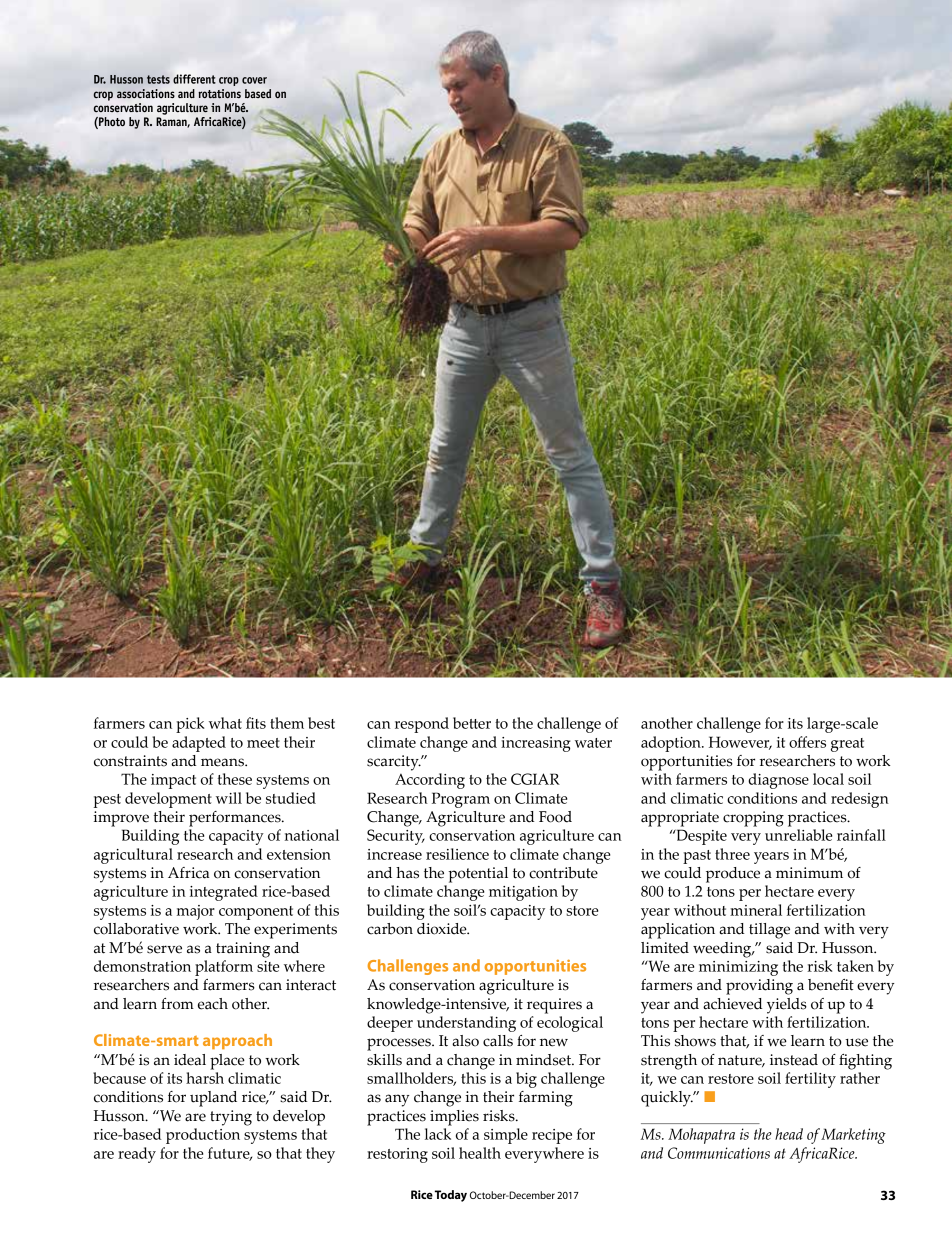 The image size is (952, 1233). What do you see at coordinates (254, 80) in the document?
I see `cover` at bounding box center [254, 80].
